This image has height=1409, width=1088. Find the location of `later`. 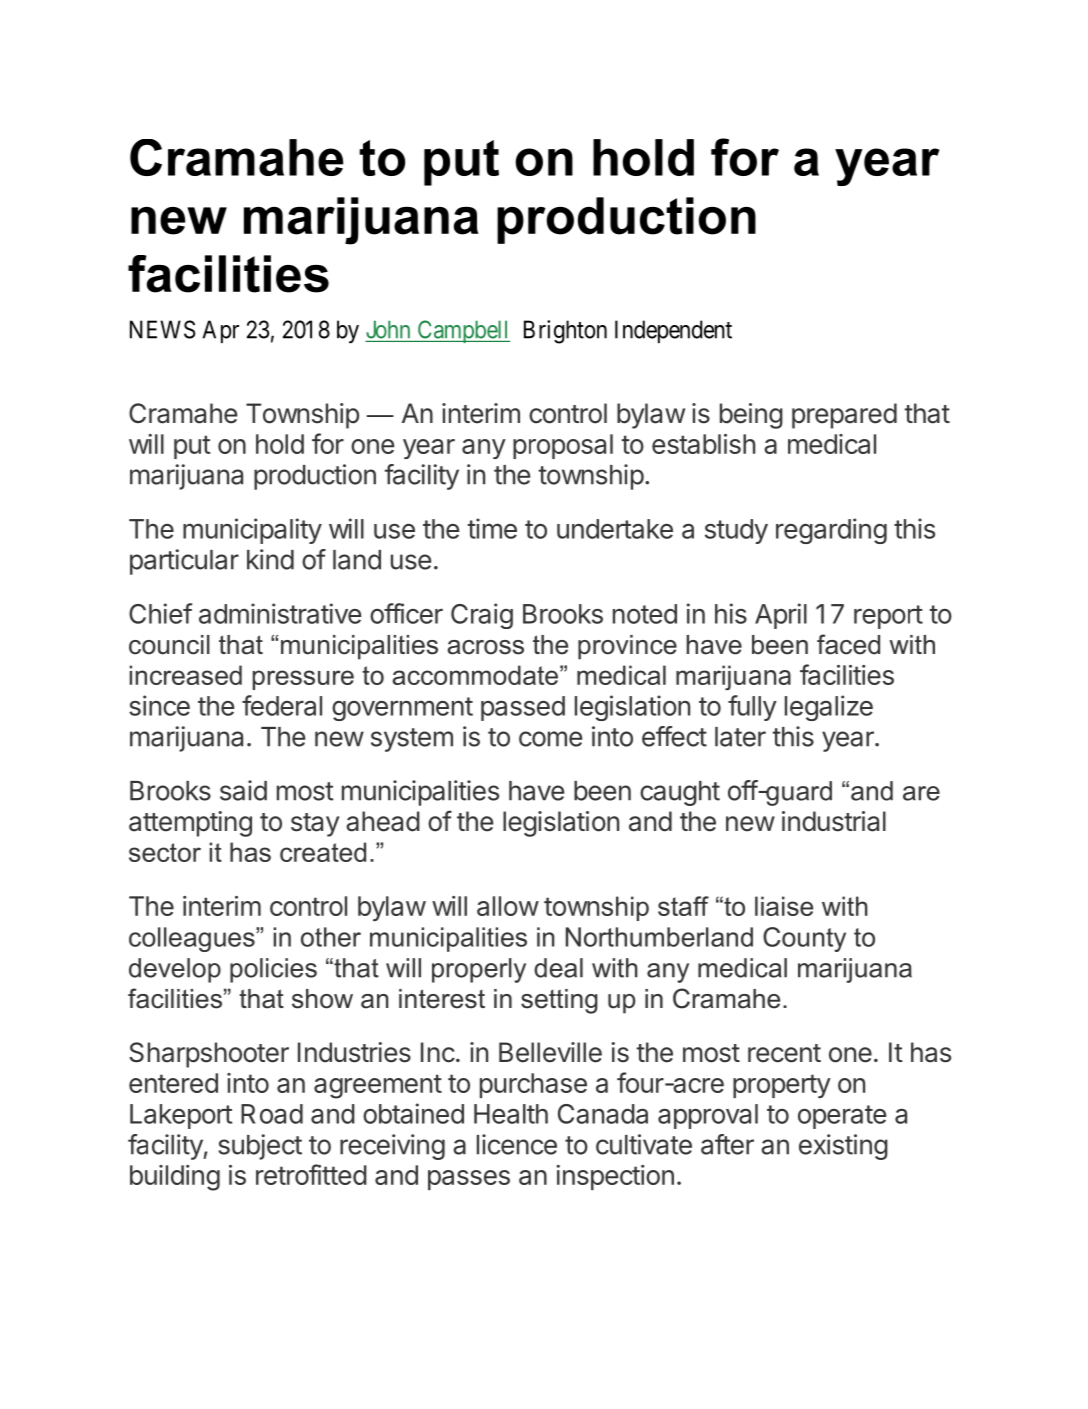

later is located at coordinates (740, 737).
